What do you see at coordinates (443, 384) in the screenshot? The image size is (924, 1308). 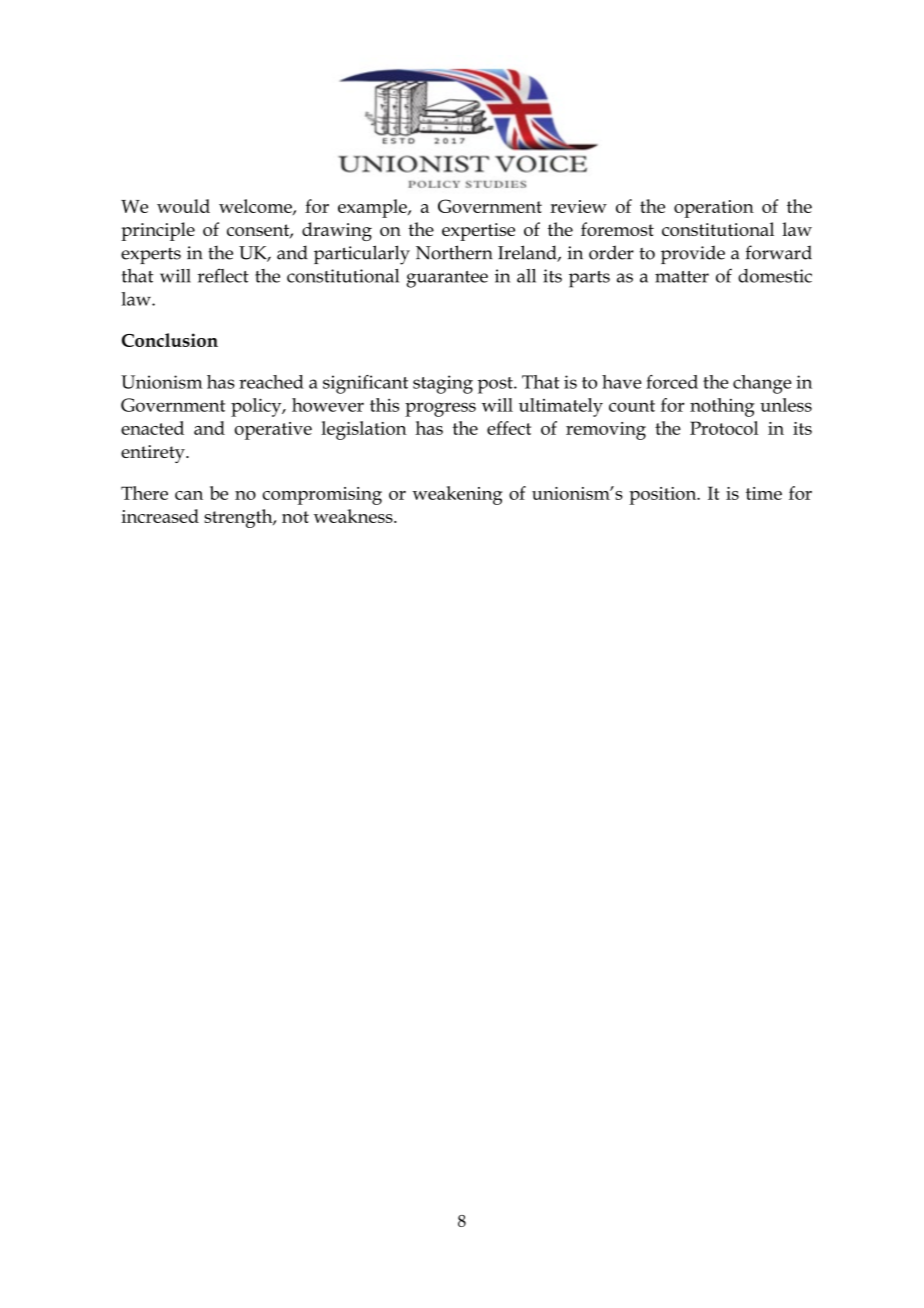 I see `staging` at bounding box center [443, 384].
